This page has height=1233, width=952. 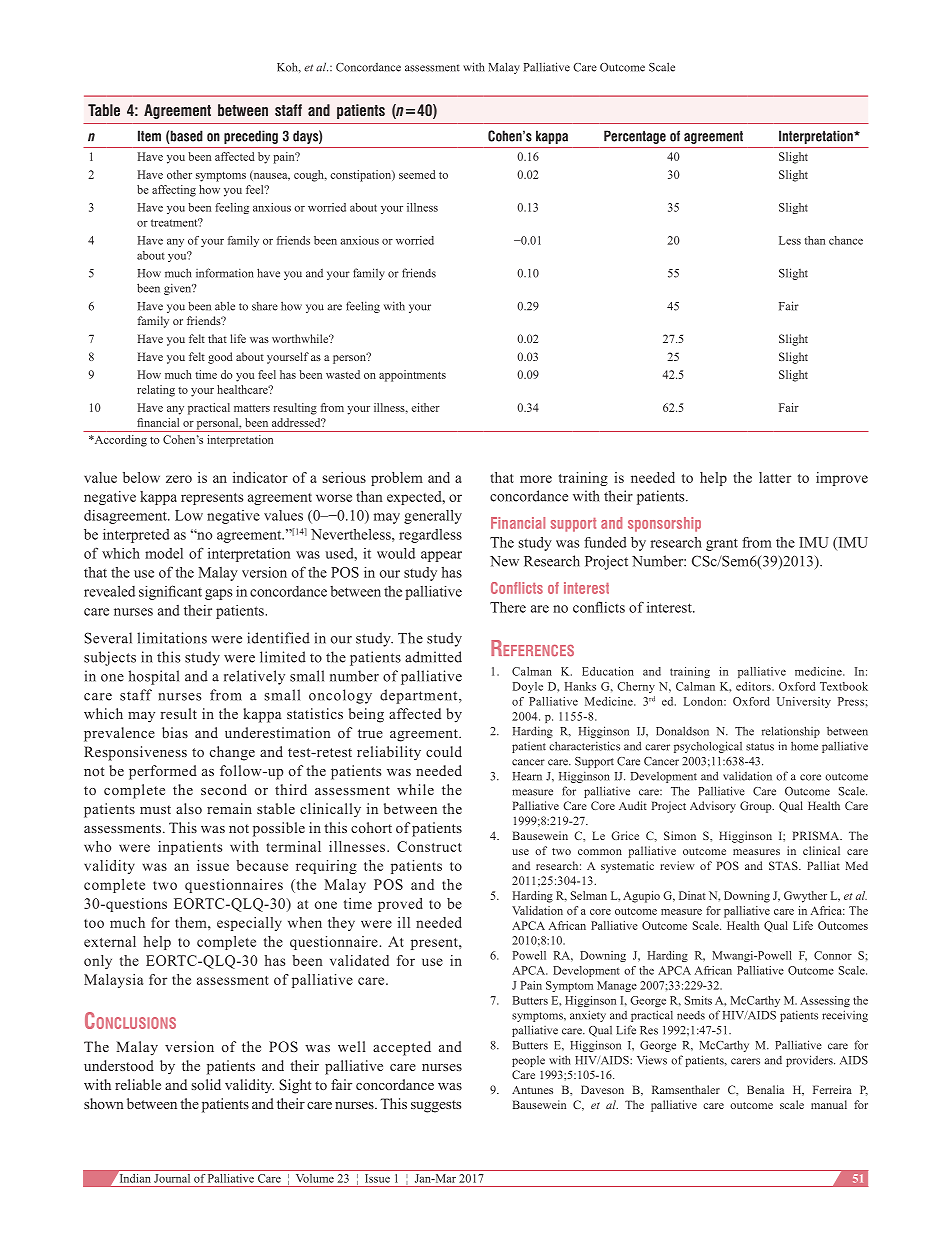 What do you see at coordinates (817, 835) in the page?
I see `PRISMA` at bounding box center [817, 835].
